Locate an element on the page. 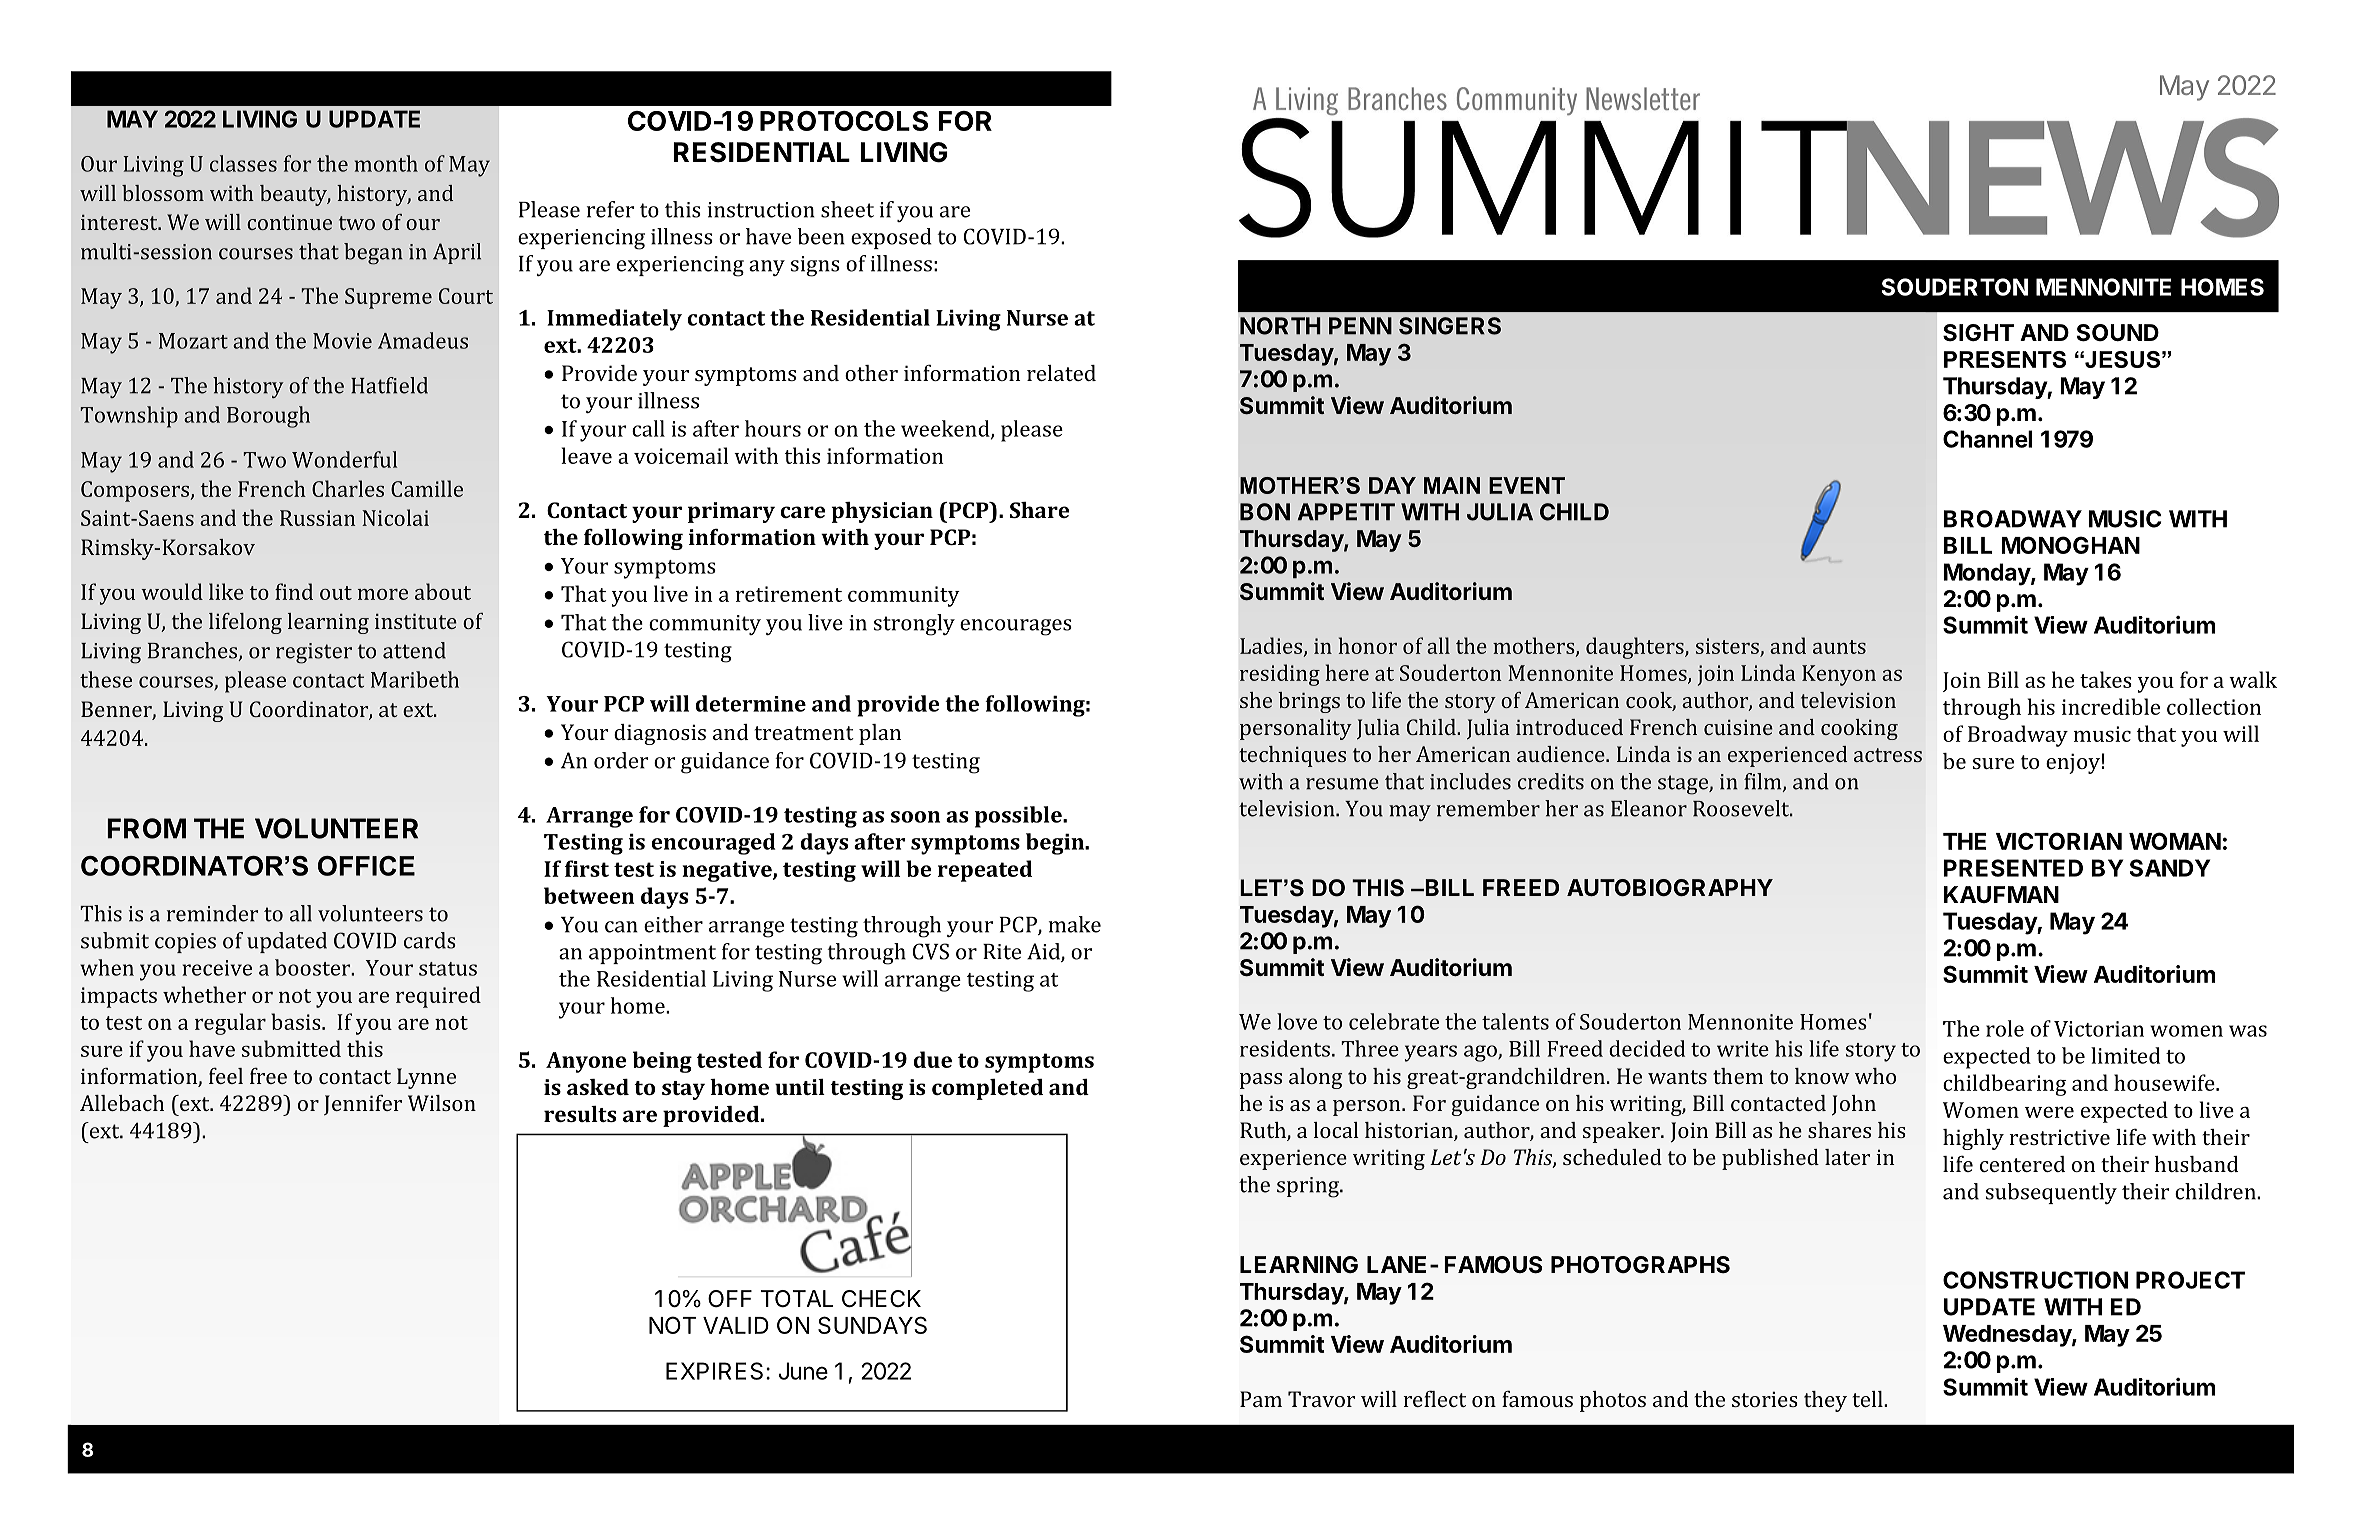  techniques is located at coordinates (1293, 756).
